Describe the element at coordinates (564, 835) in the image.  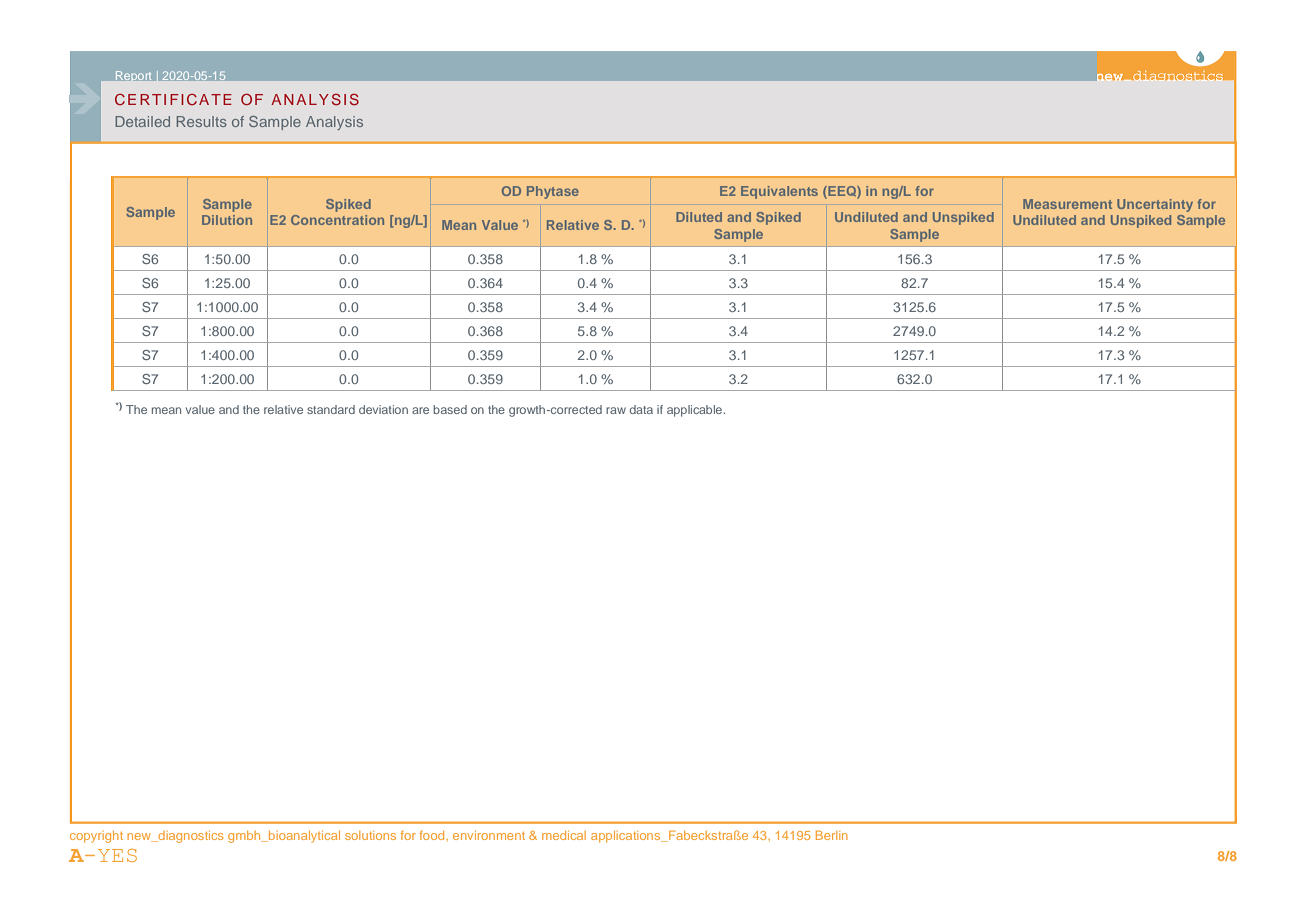
I see `medical` at that location.
